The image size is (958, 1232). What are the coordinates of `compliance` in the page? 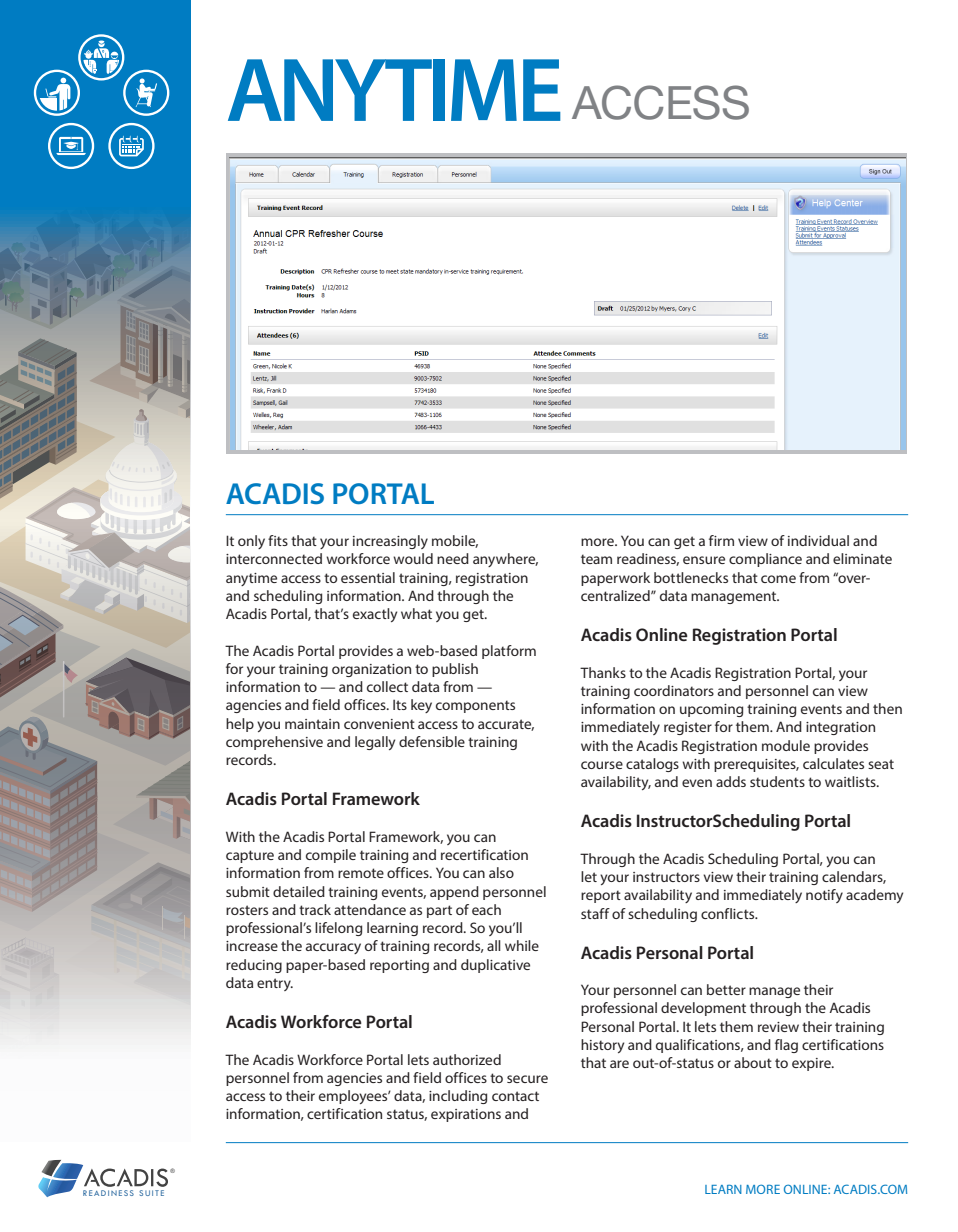 It's located at (765, 560).
